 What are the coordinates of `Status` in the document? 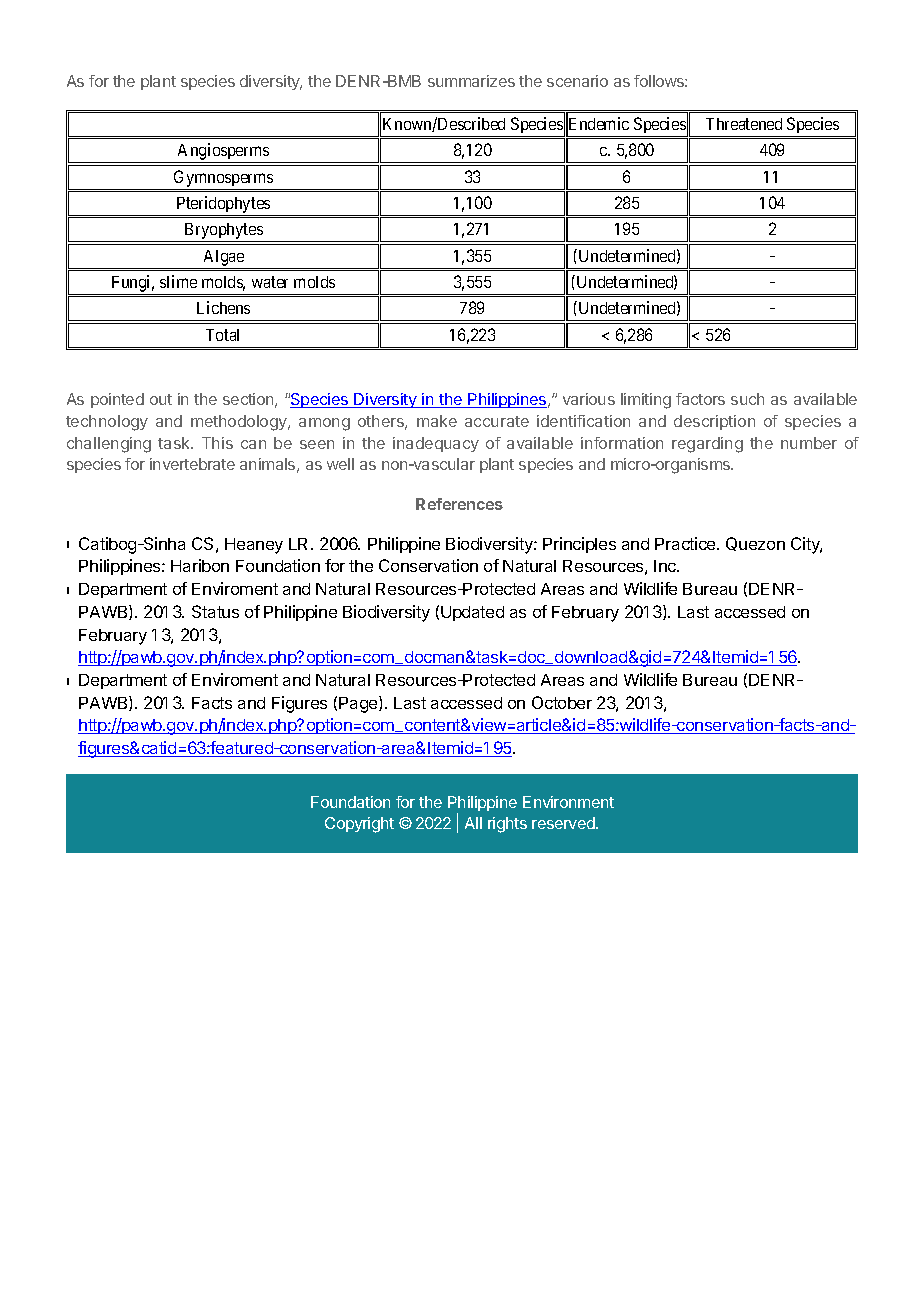 It's located at (215, 611).
